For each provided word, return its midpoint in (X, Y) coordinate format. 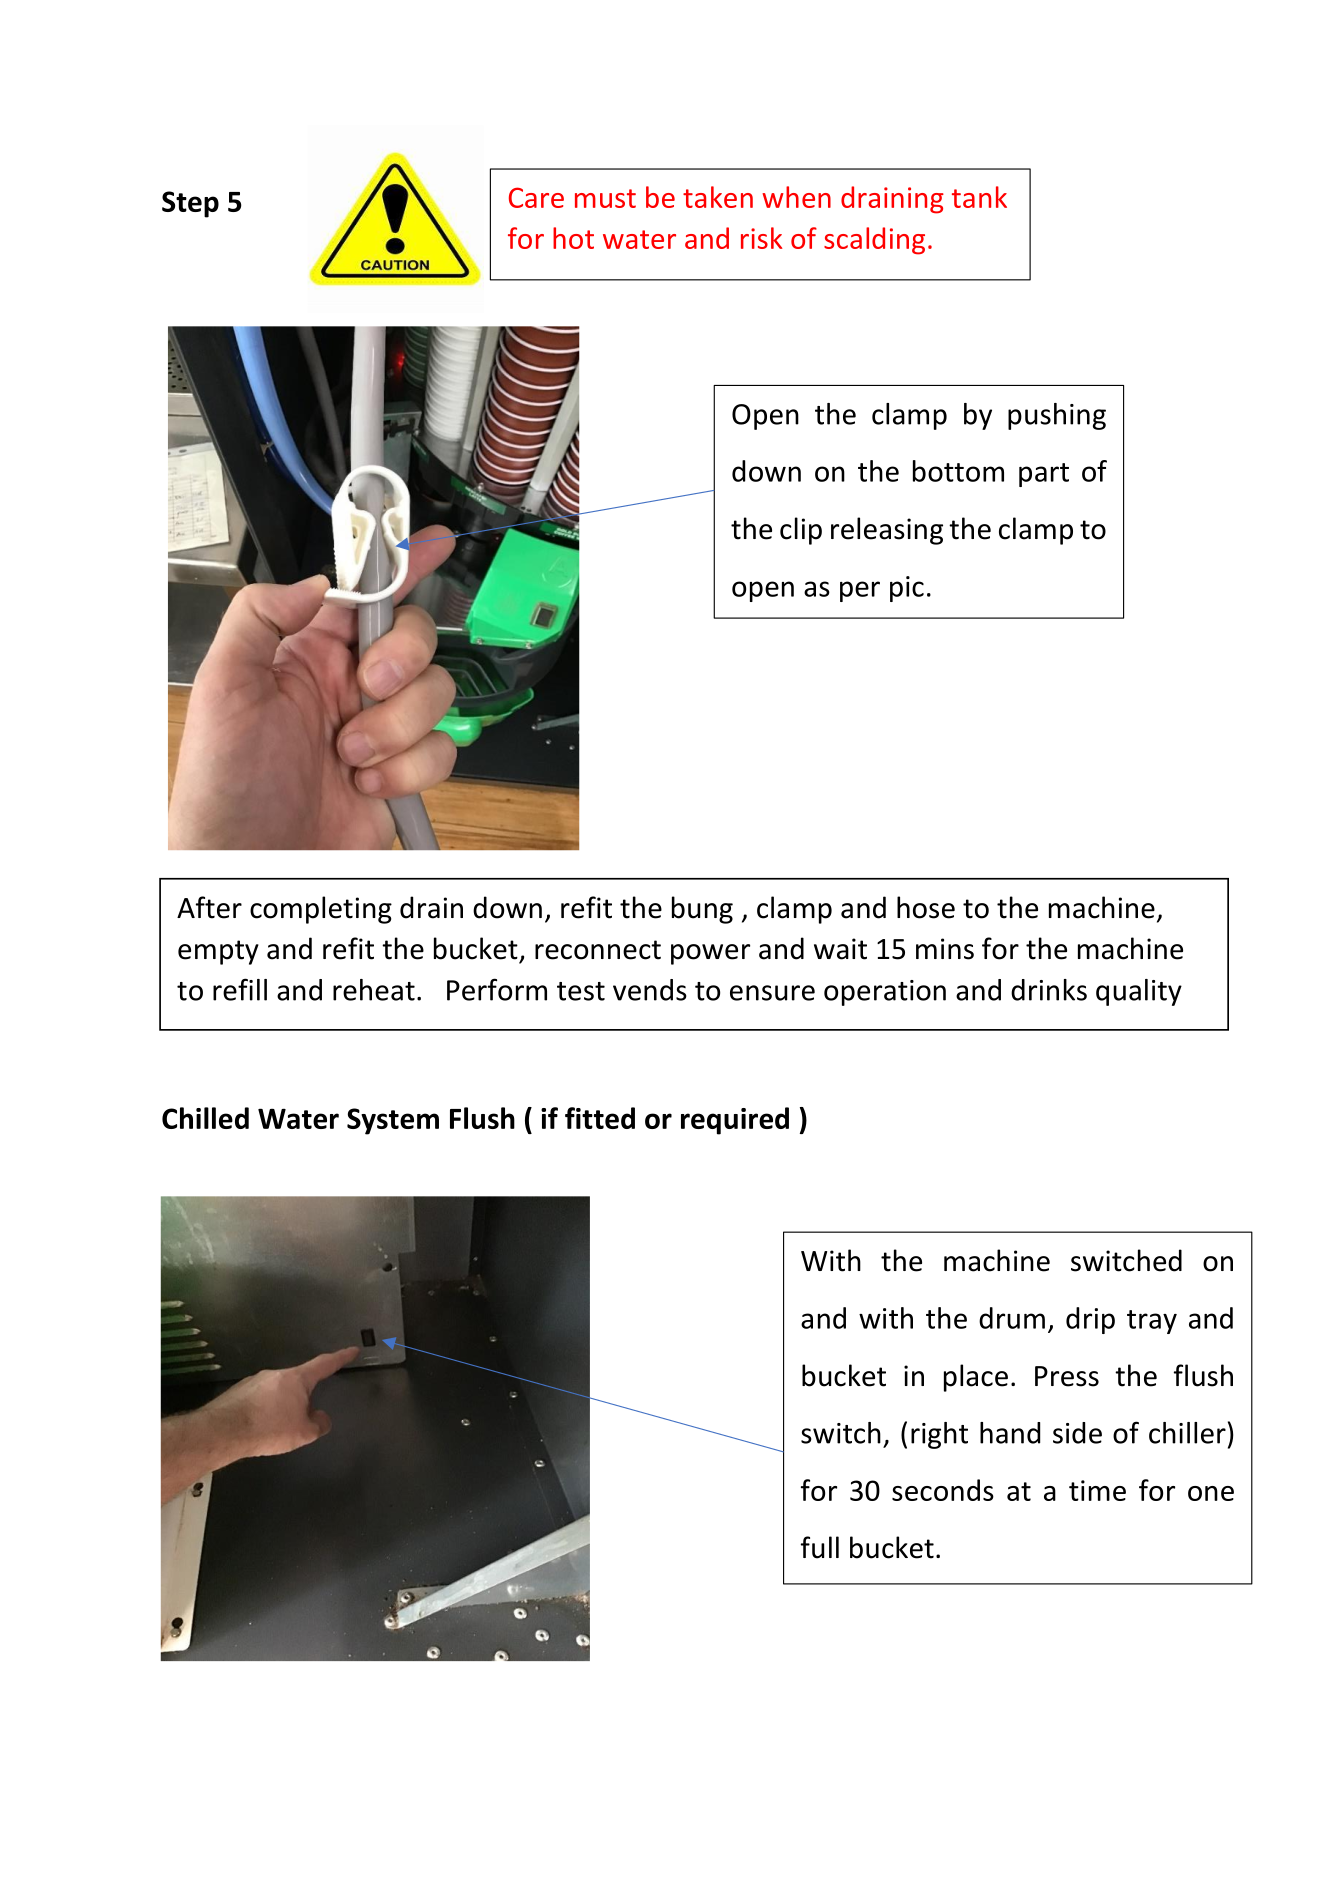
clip (801, 531)
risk (761, 238)
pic (907, 589)
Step (190, 204)
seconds (943, 1490)
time (1097, 1490)
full (820, 1547)
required (735, 1121)
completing (321, 910)
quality (1139, 992)
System (393, 1121)
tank (979, 197)
